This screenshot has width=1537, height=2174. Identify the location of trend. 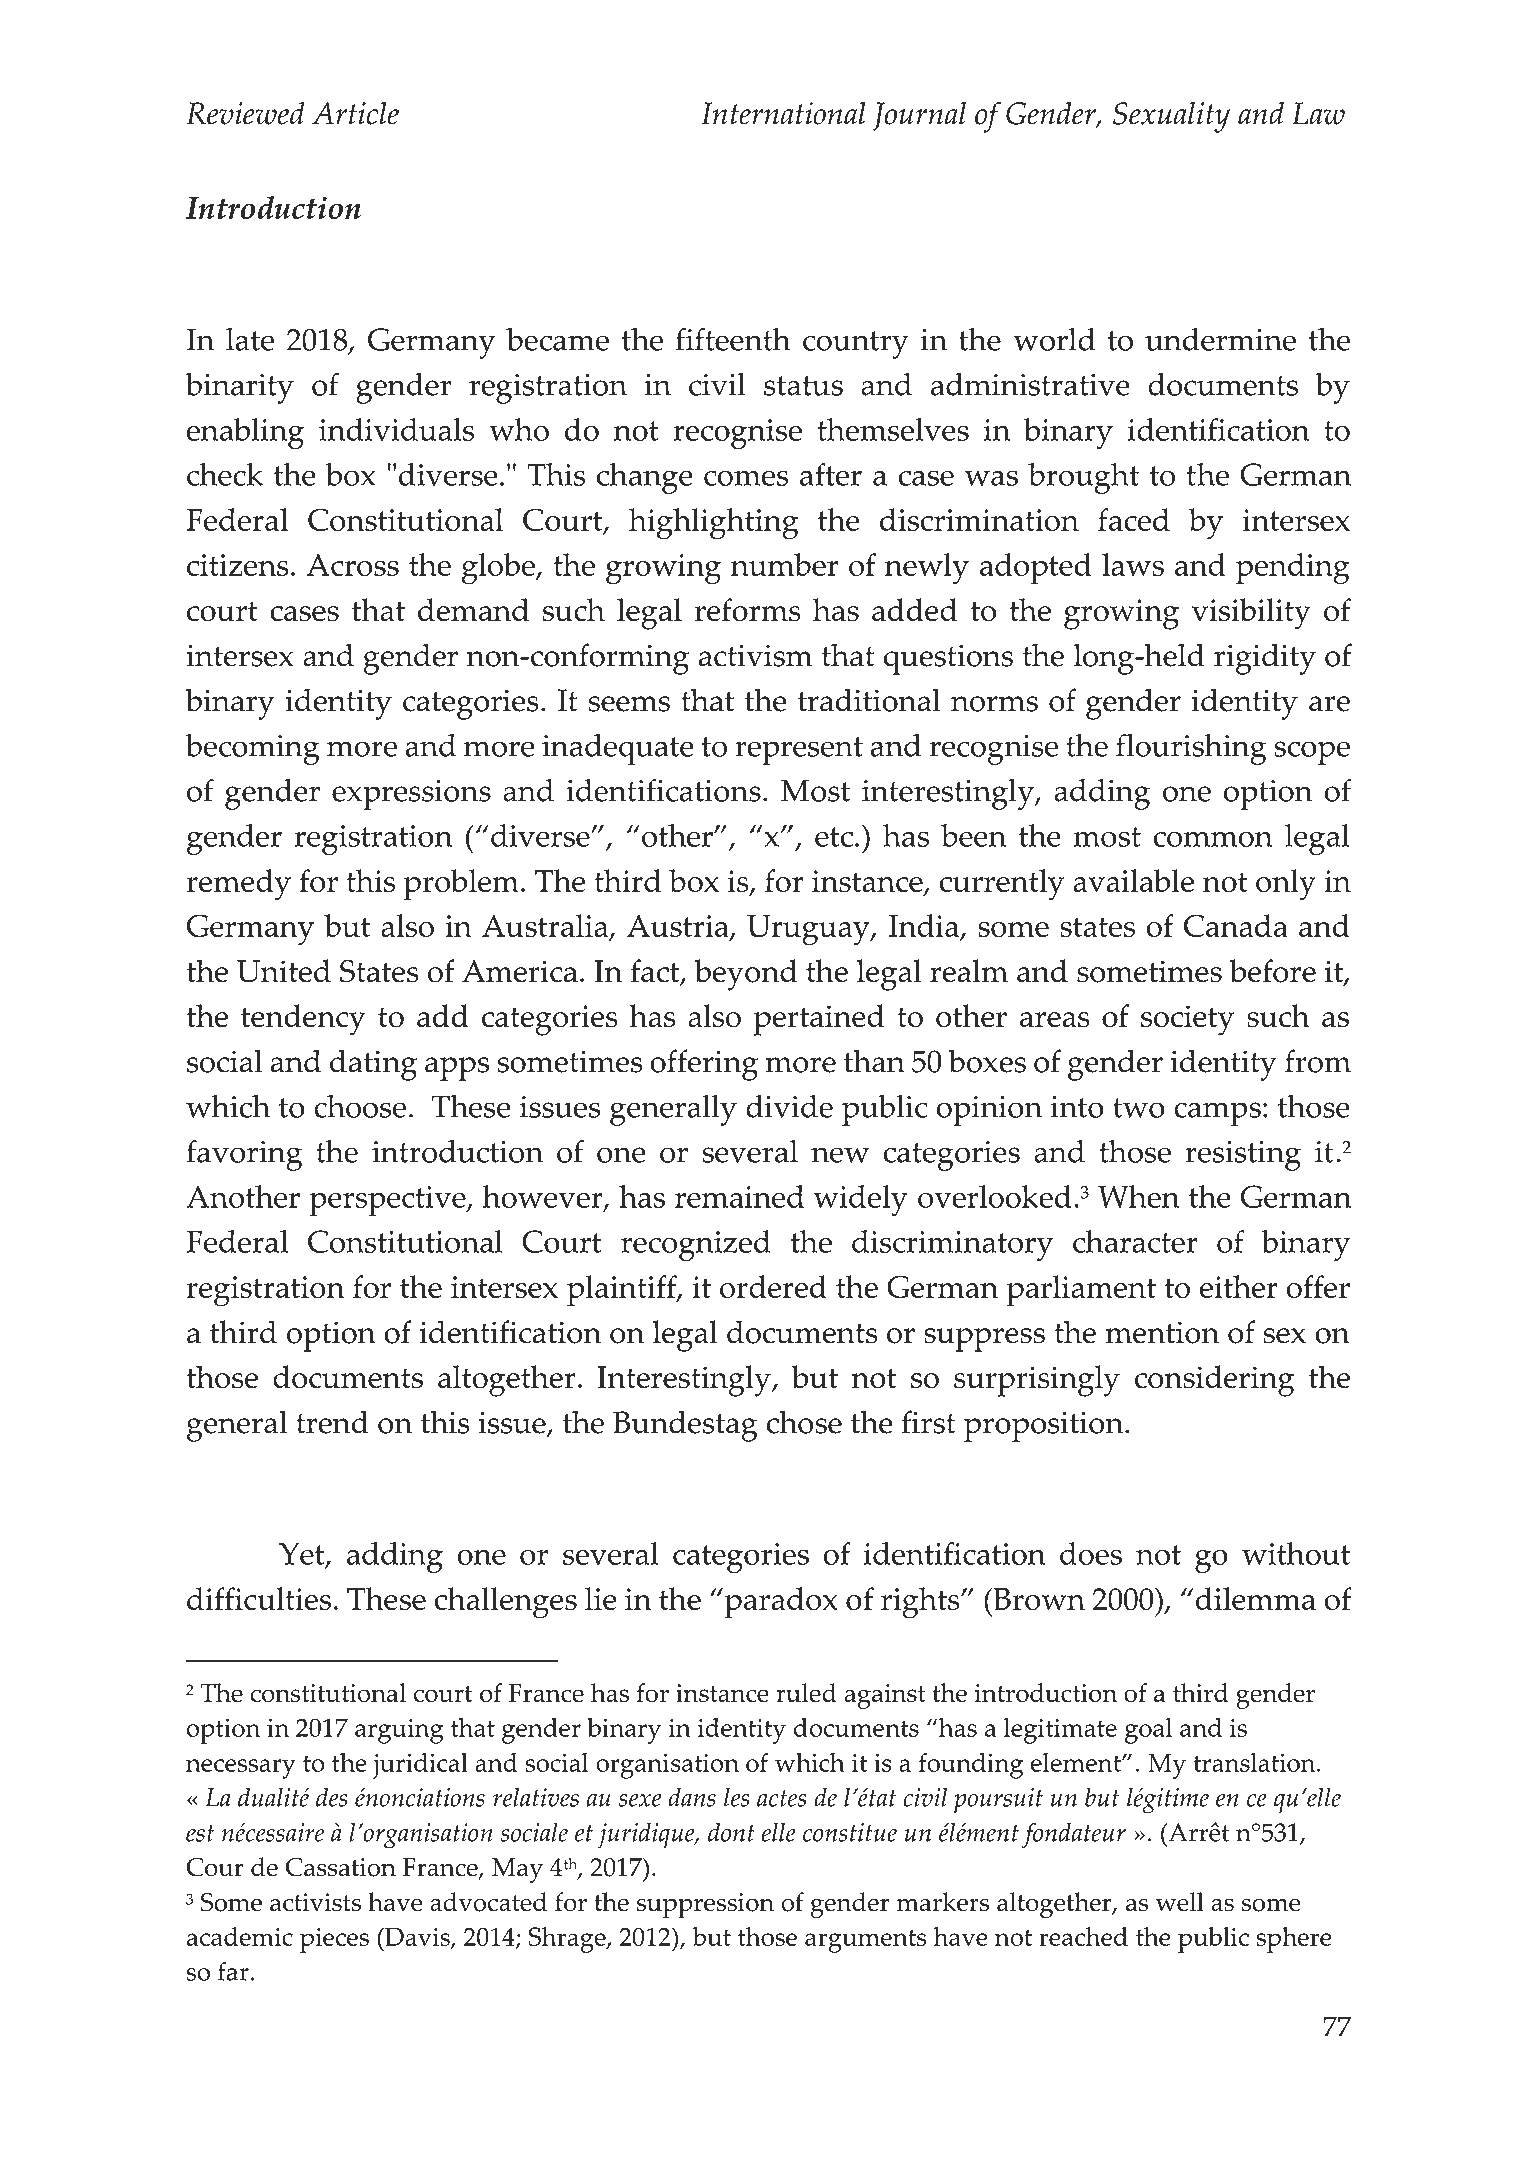
(332, 1422).
